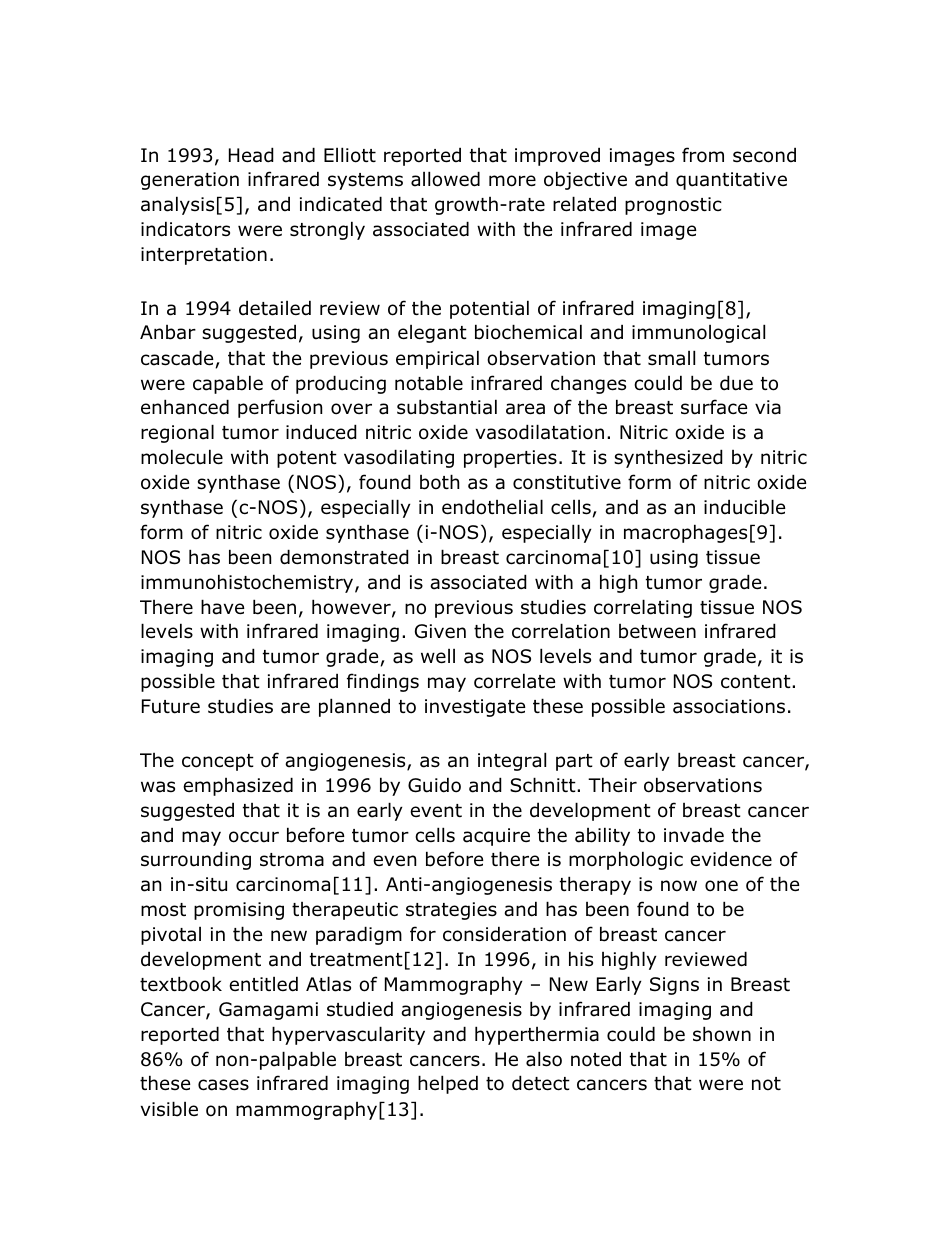 The height and width of the screenshot is (1233, 952). I want to click on prognostic, so click(673, 206).
